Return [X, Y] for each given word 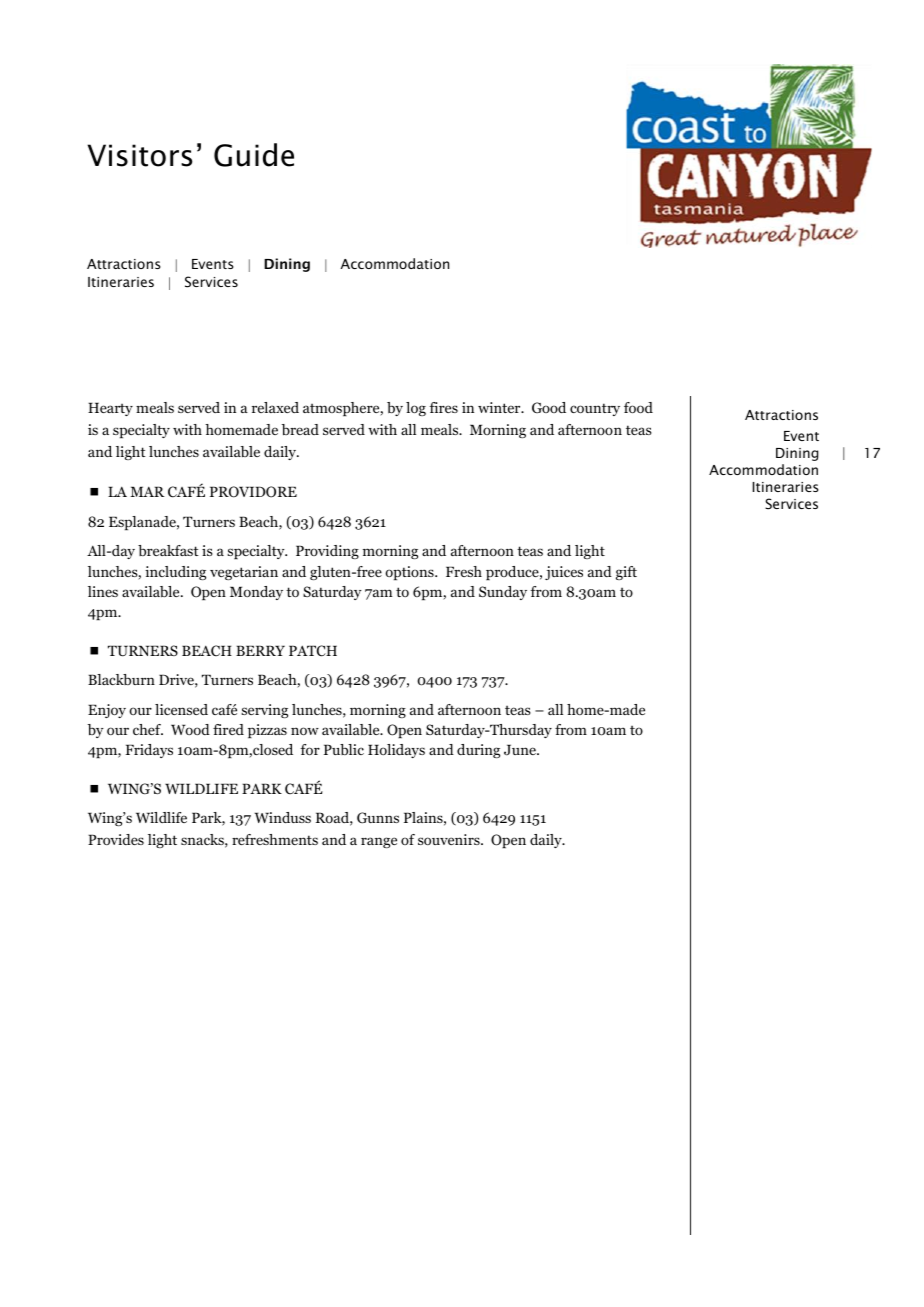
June [521, 750]
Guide [254, 155]
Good [549, 407]
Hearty [110, 409]
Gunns [378, 818]
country [595, 409]
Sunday [503, 593]
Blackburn [121, 679]
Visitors [140, 155]
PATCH [313, 651]
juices [564, 573]
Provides [116, 839]
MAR [147, 491]
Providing [327, 552]
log [416, 409]
